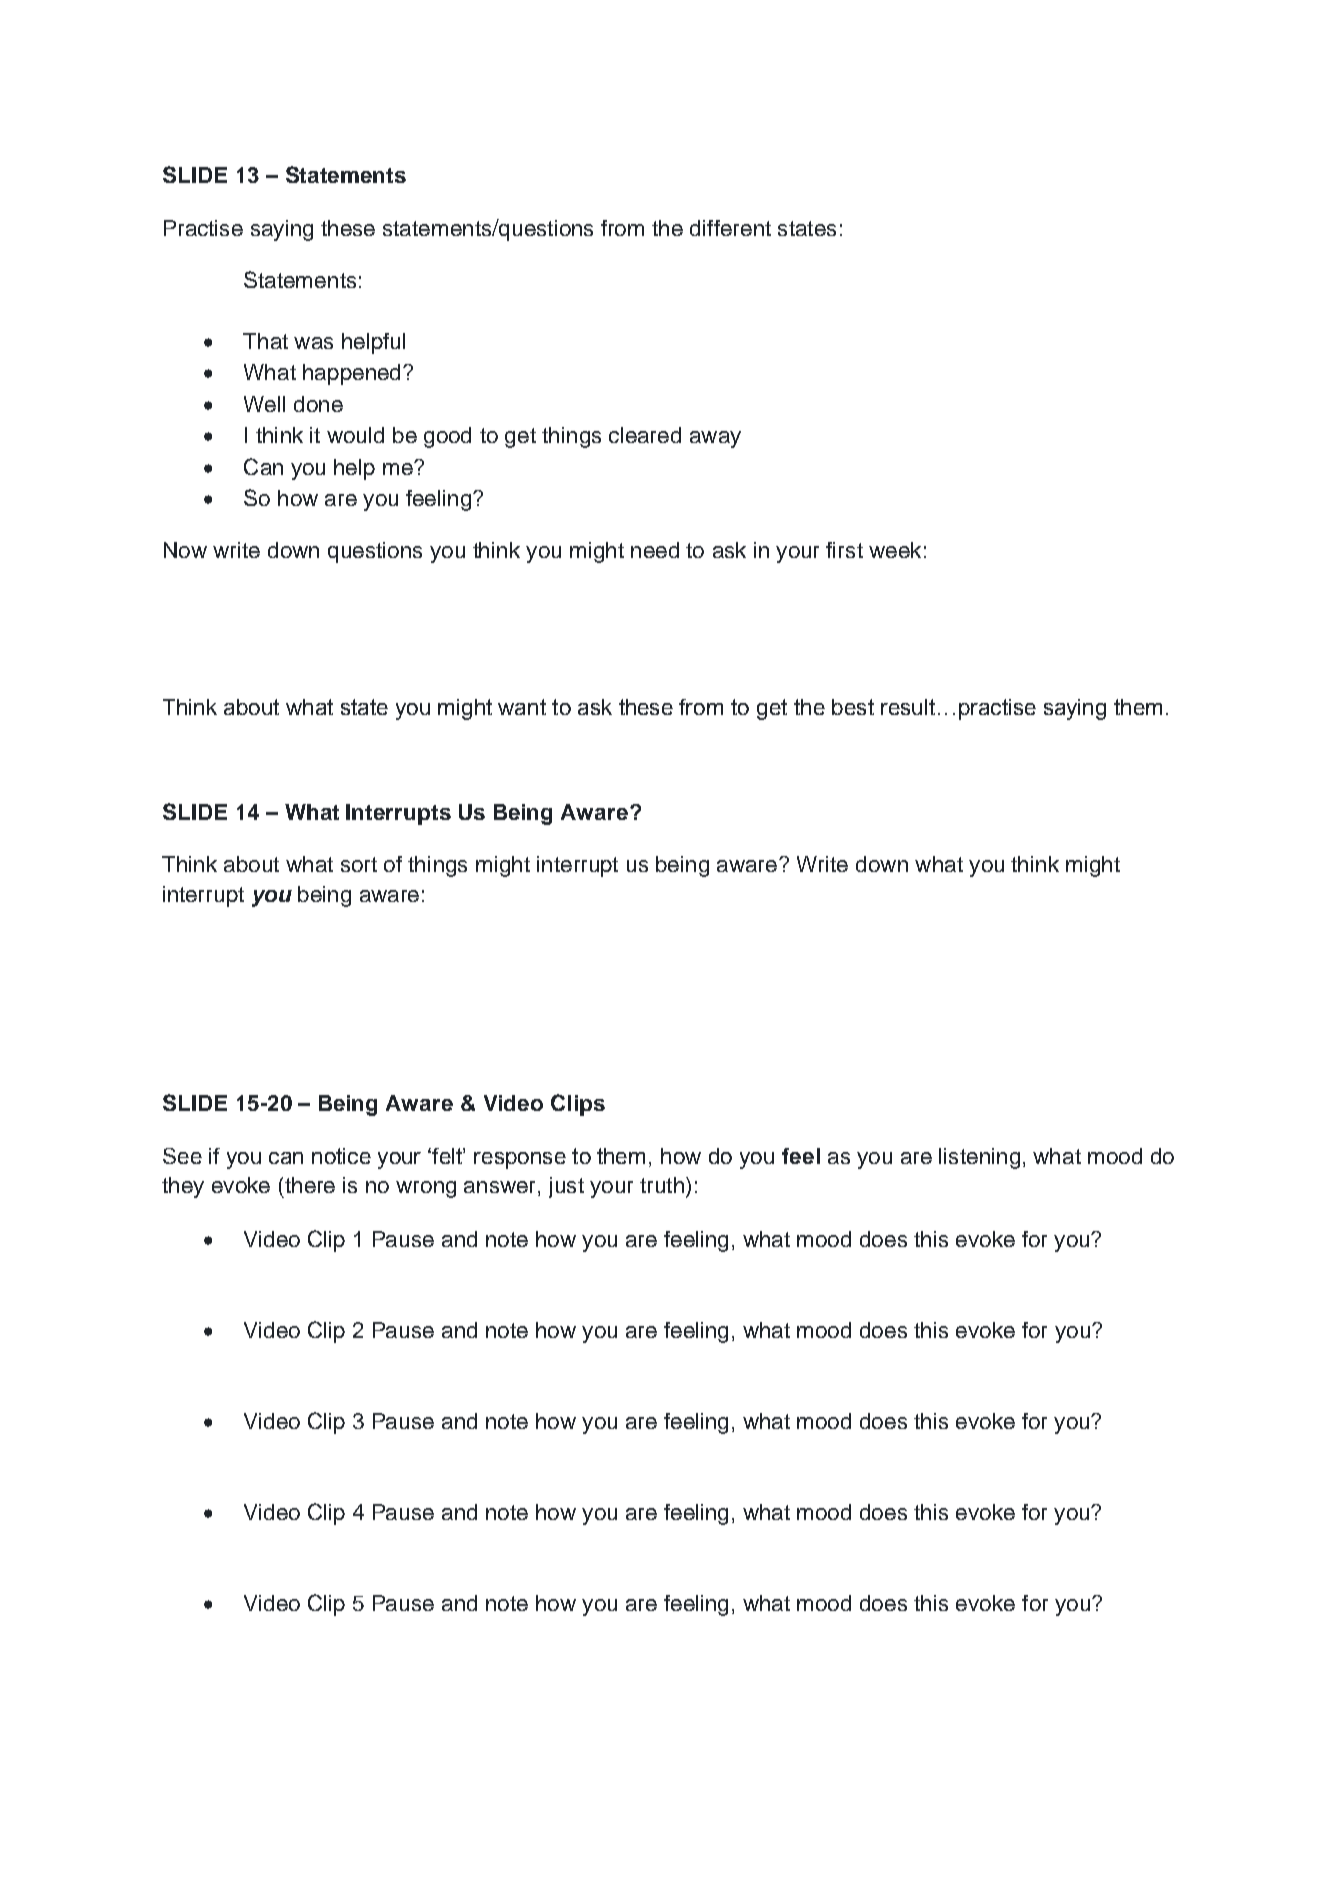  What do you see at coordinates (730, 228) in the screenshot?
I see `different` at bounding box center [730, 228].
